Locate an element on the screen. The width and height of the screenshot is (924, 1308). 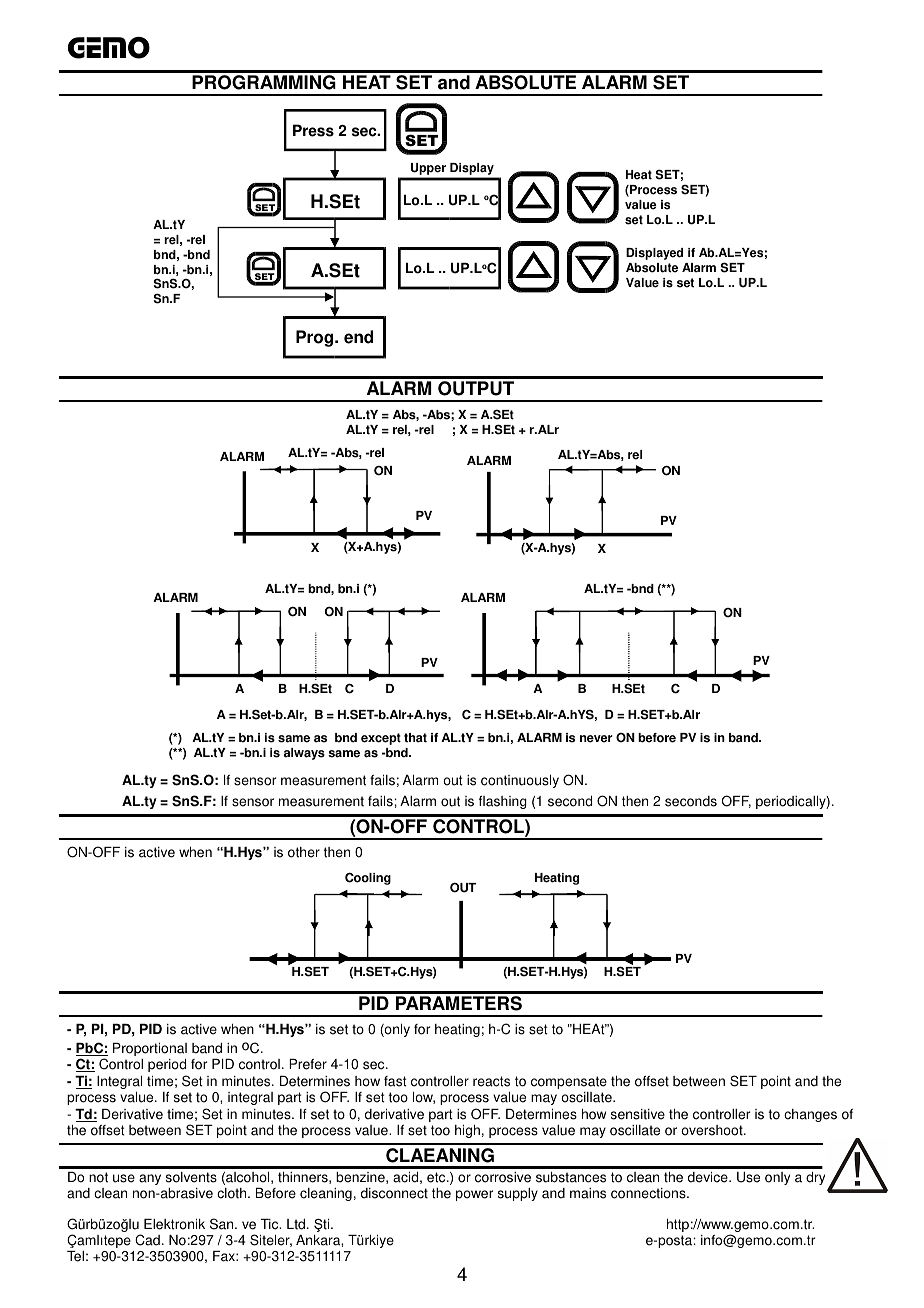
other is located at coordinates (304, 852).
